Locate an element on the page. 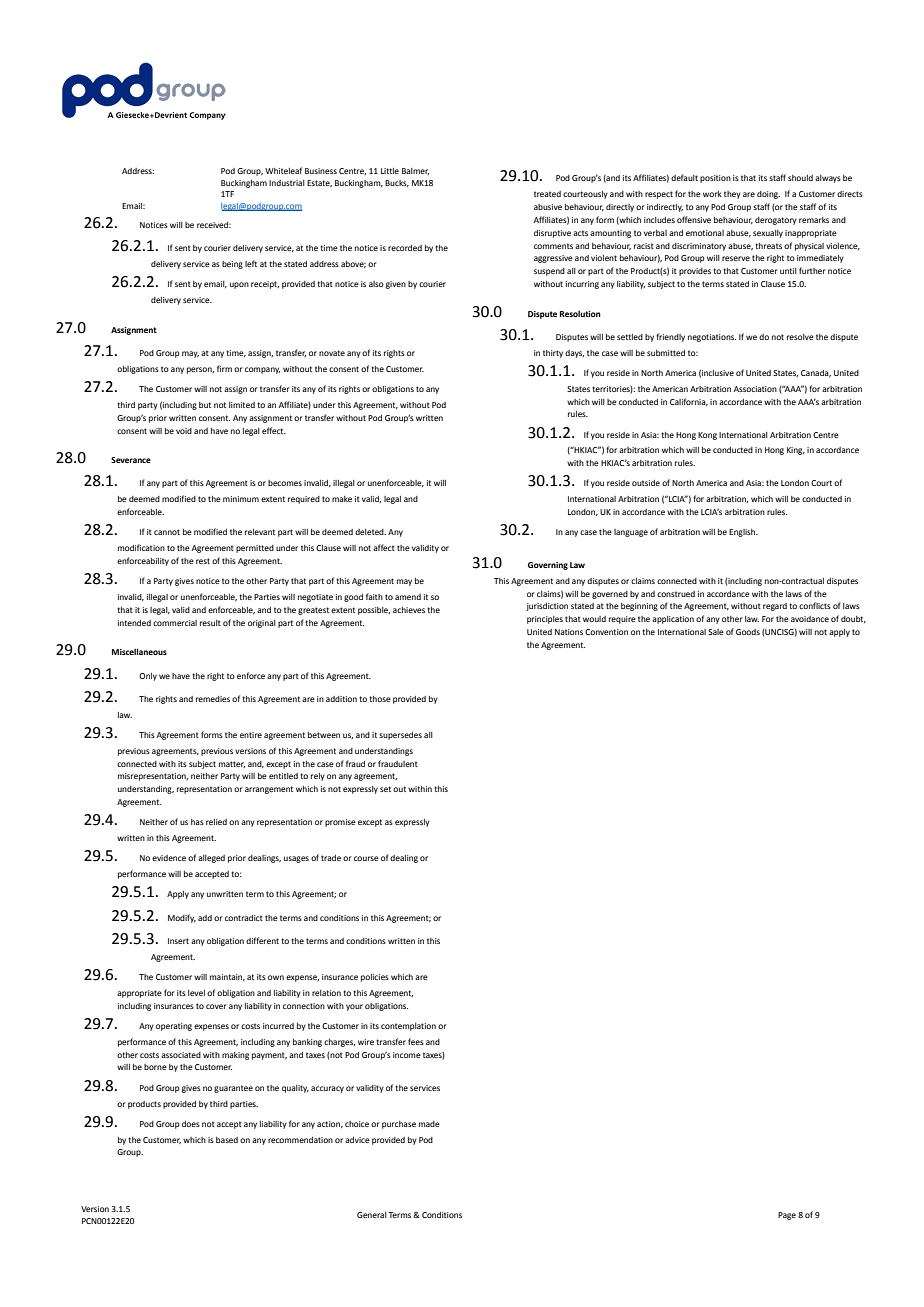  supersedes is located at coordinates (400, 736).
